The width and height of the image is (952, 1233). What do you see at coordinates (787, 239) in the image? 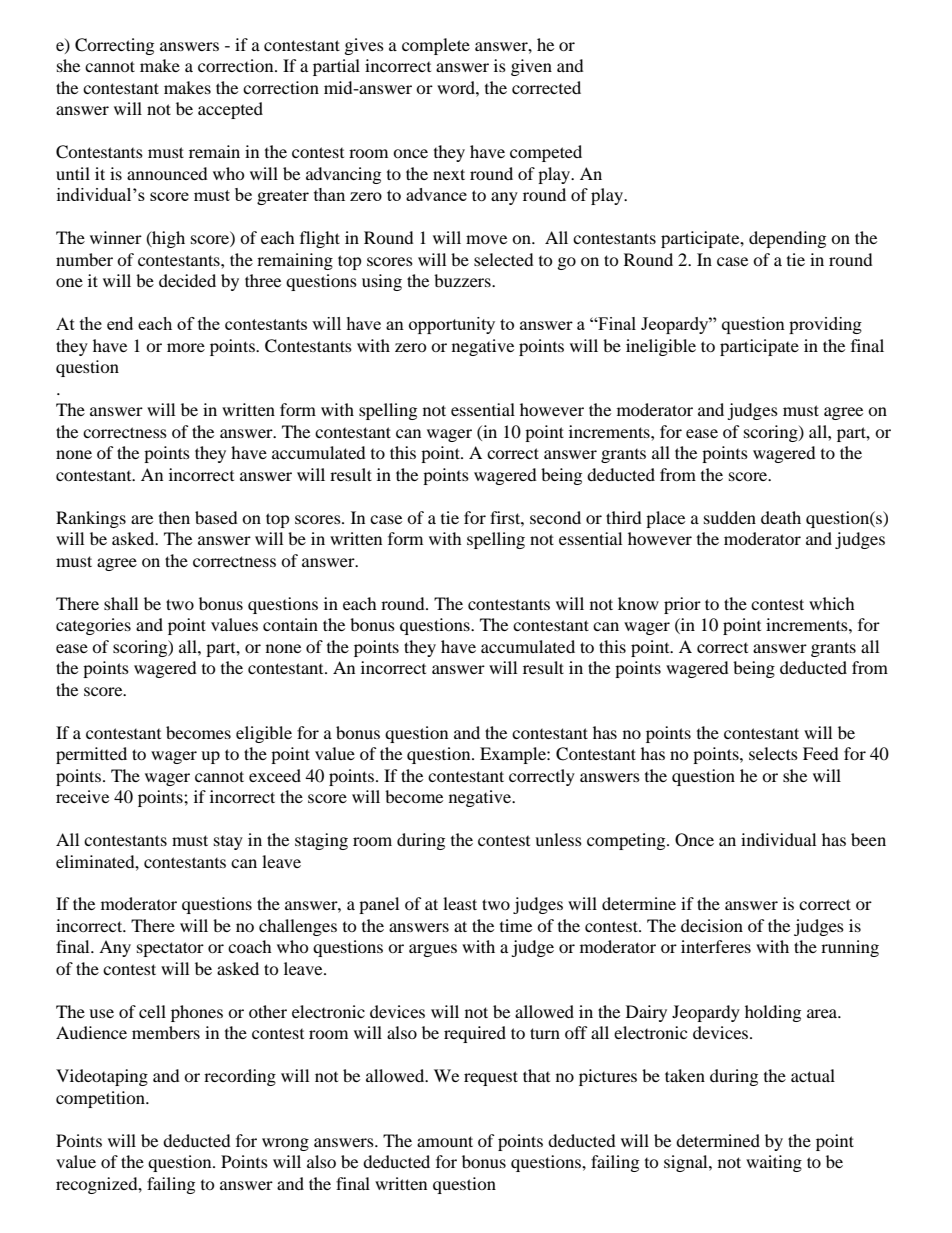
I see `depending` at bounding box center [787, 239].
